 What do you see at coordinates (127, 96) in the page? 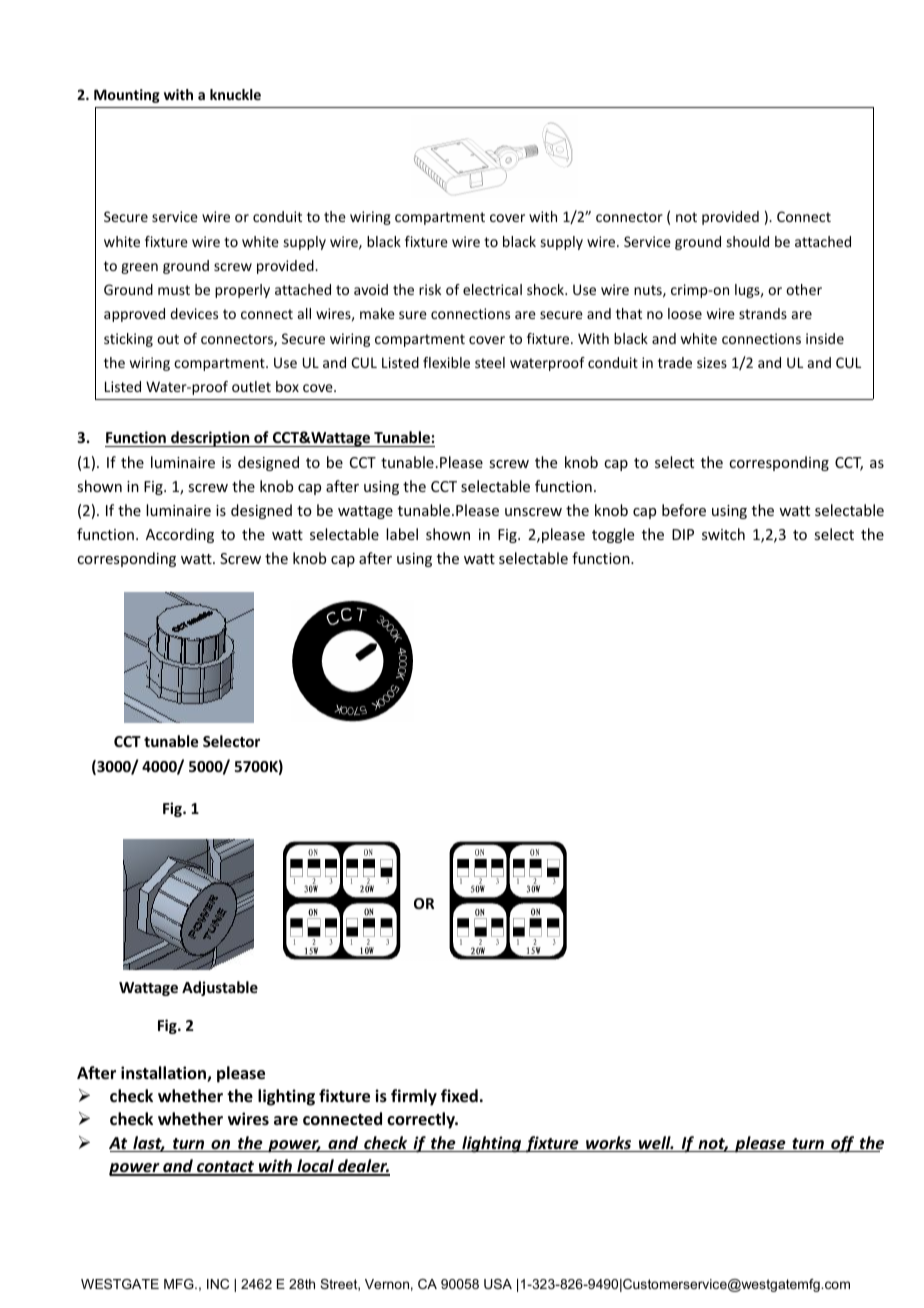
I see `Mounting` at bounding box center [127, 96].
